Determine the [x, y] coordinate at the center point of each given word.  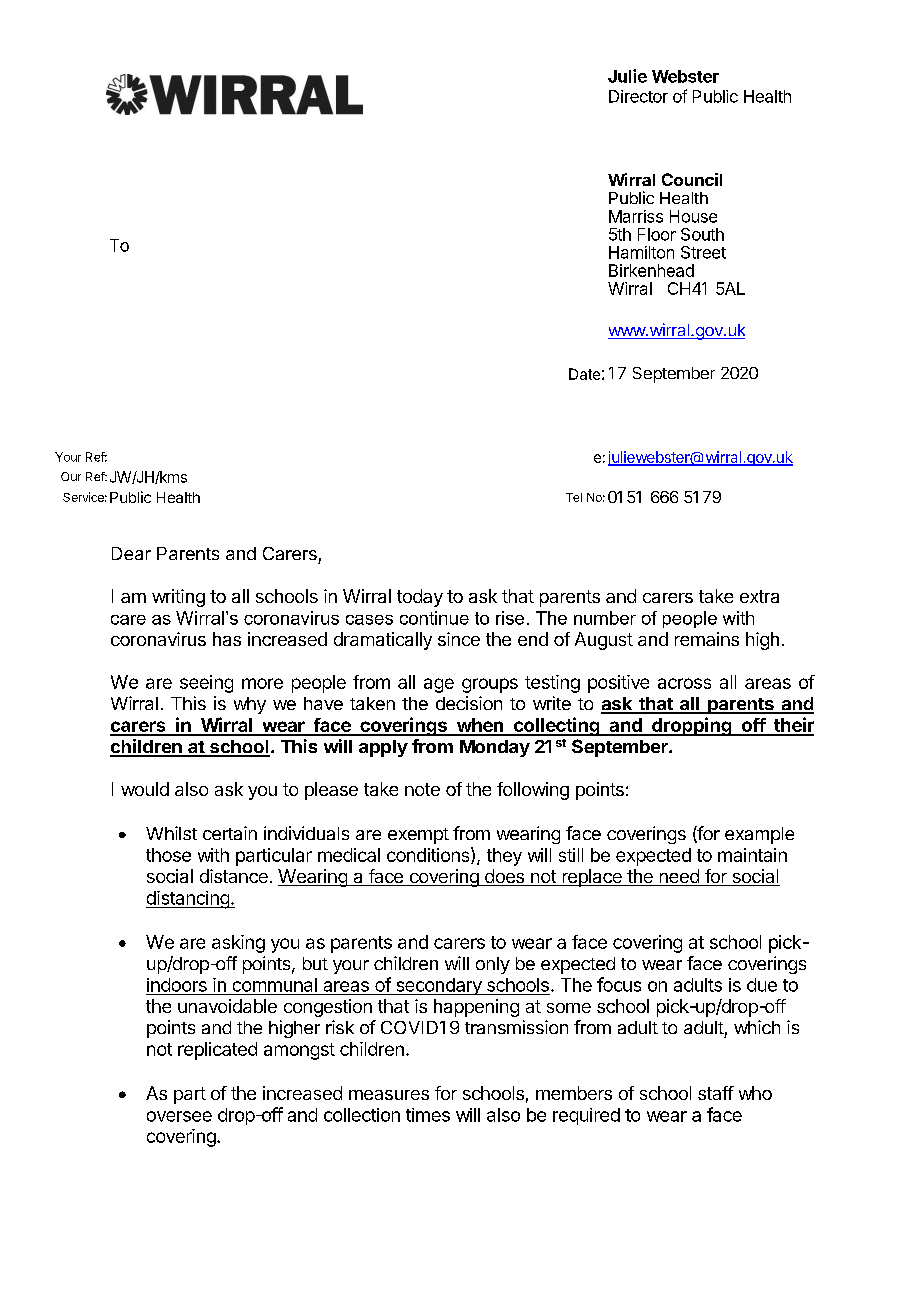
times [428, 1115]
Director [638, 96]
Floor [657, 234]
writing [178, 598]
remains [707, 639]
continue [434, 618]
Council [692, 179]
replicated [217, 1051]
